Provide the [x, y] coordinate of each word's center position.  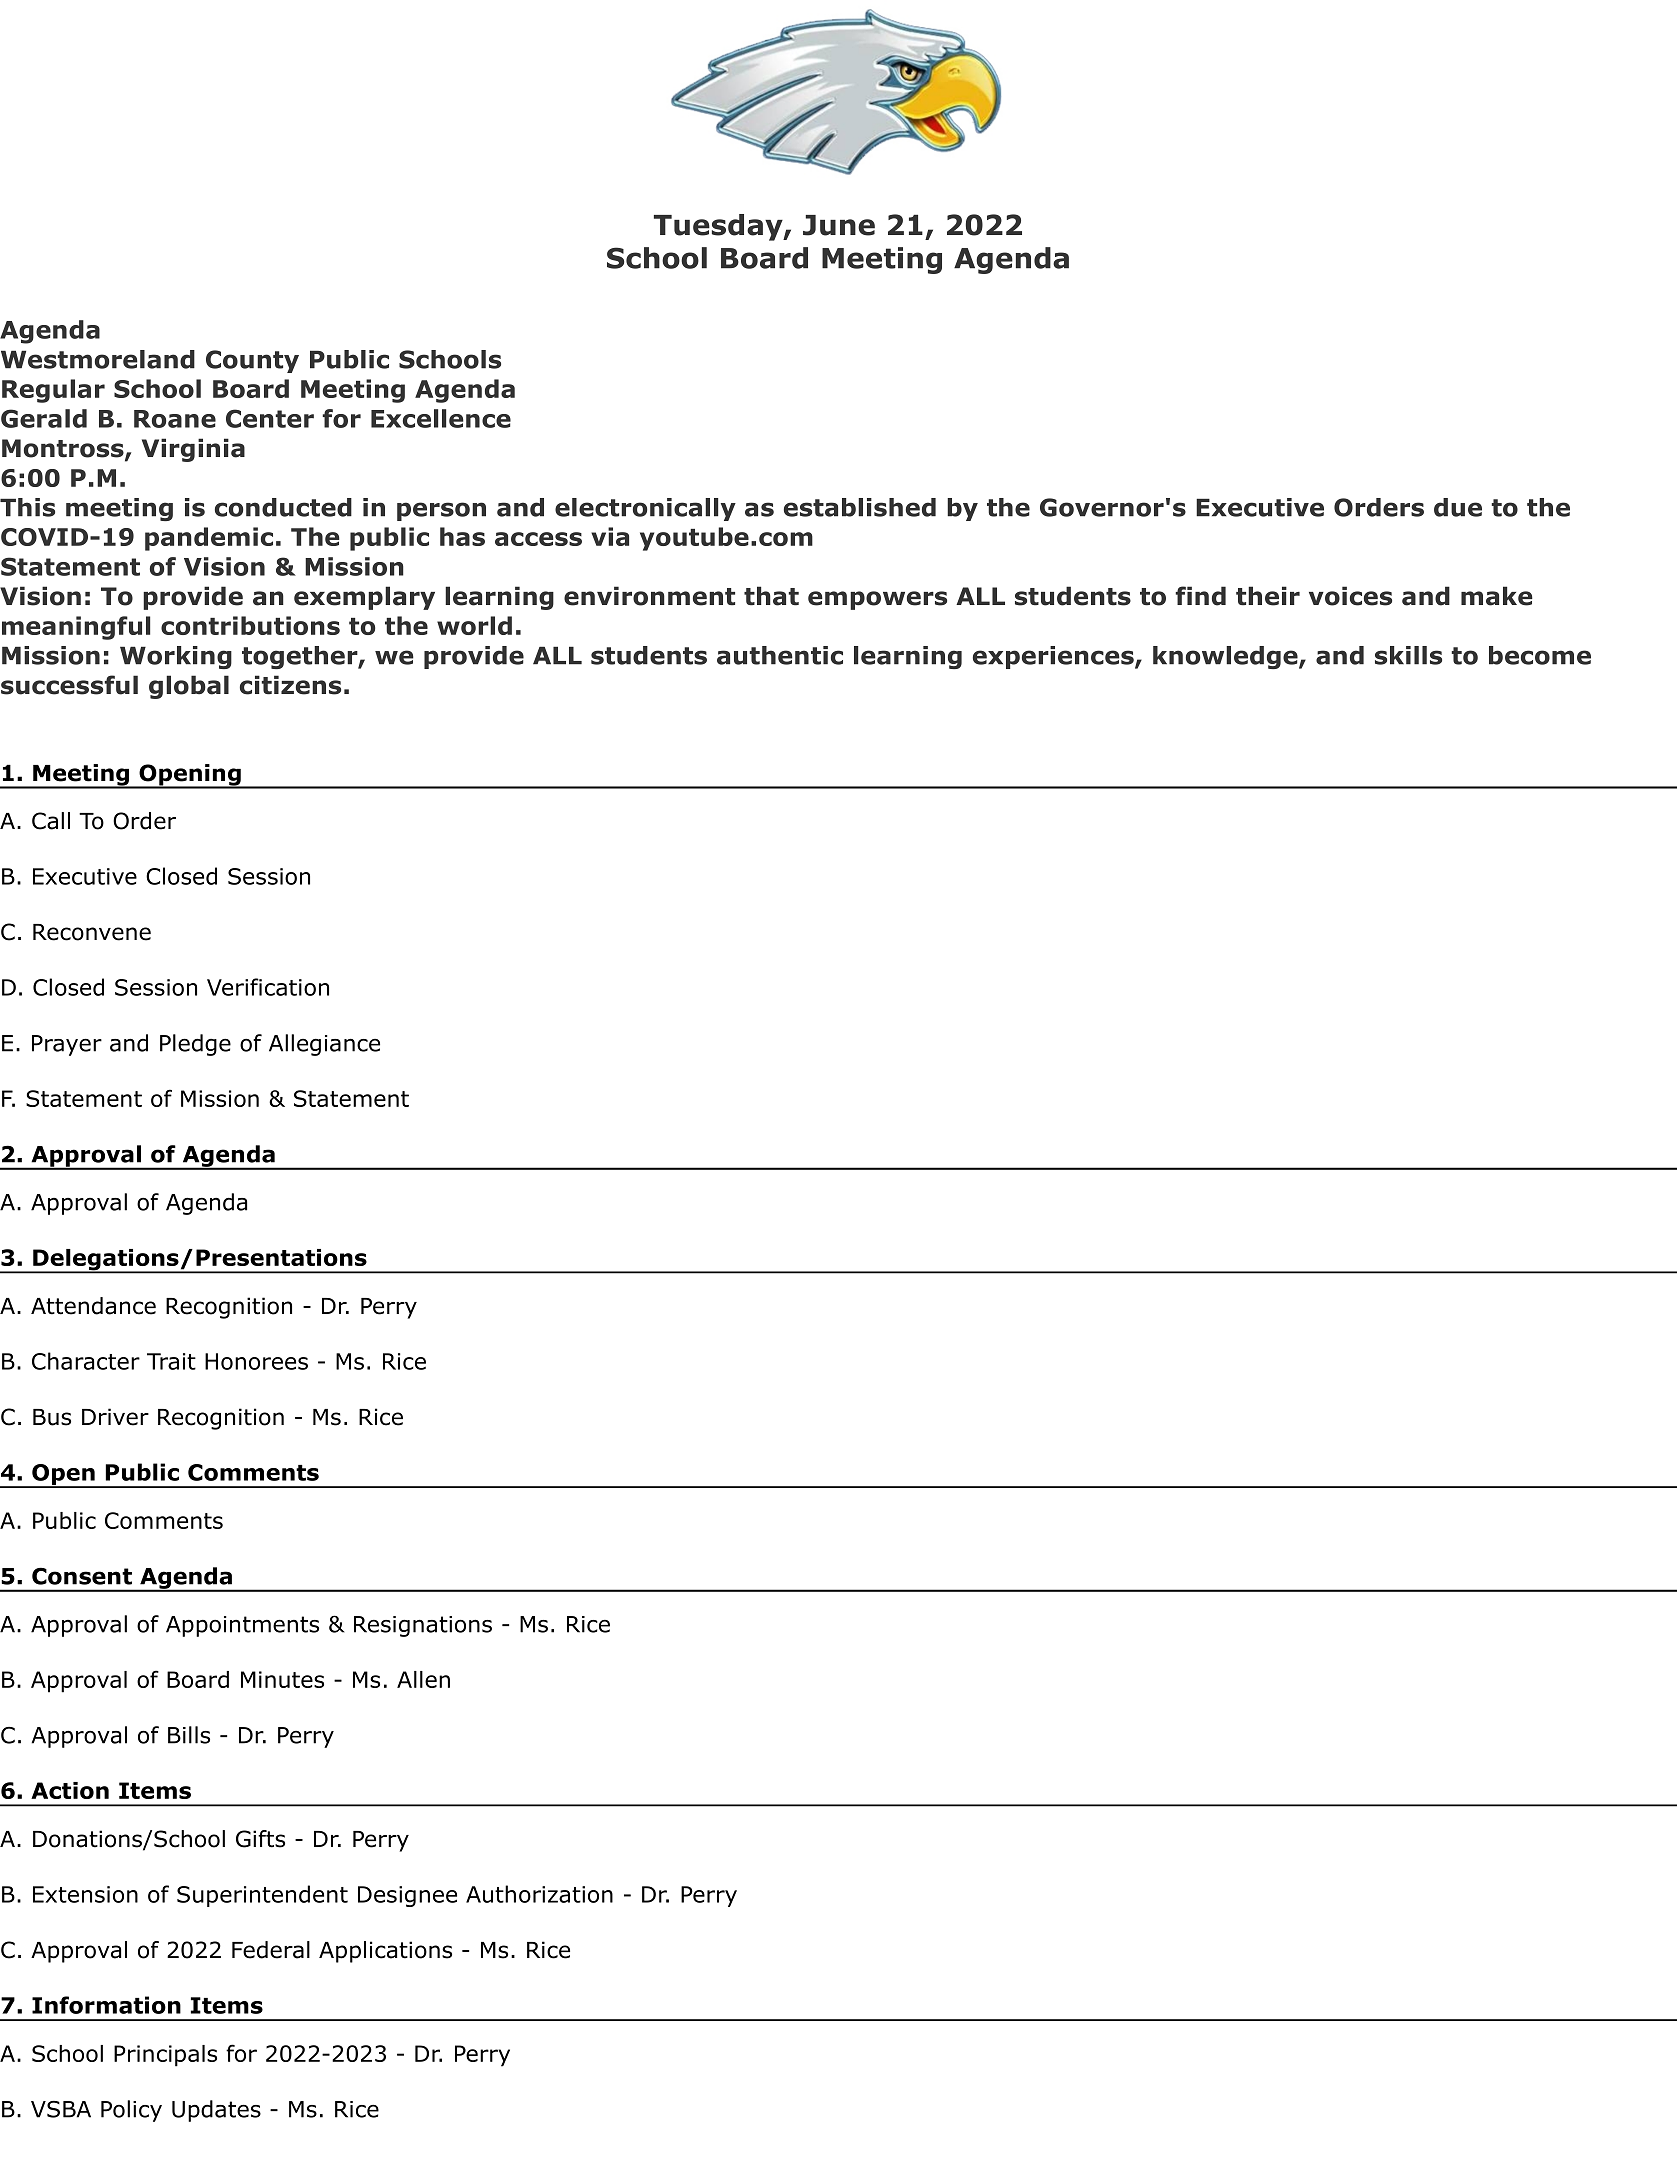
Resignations [423, 1626]
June [839, 225]
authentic [780, 655]
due [1458, 507]
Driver [115, 1417]
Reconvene [92, 932]
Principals [165, 2056]
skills [1408, 655]
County [252, 361]
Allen [423, 1679]
